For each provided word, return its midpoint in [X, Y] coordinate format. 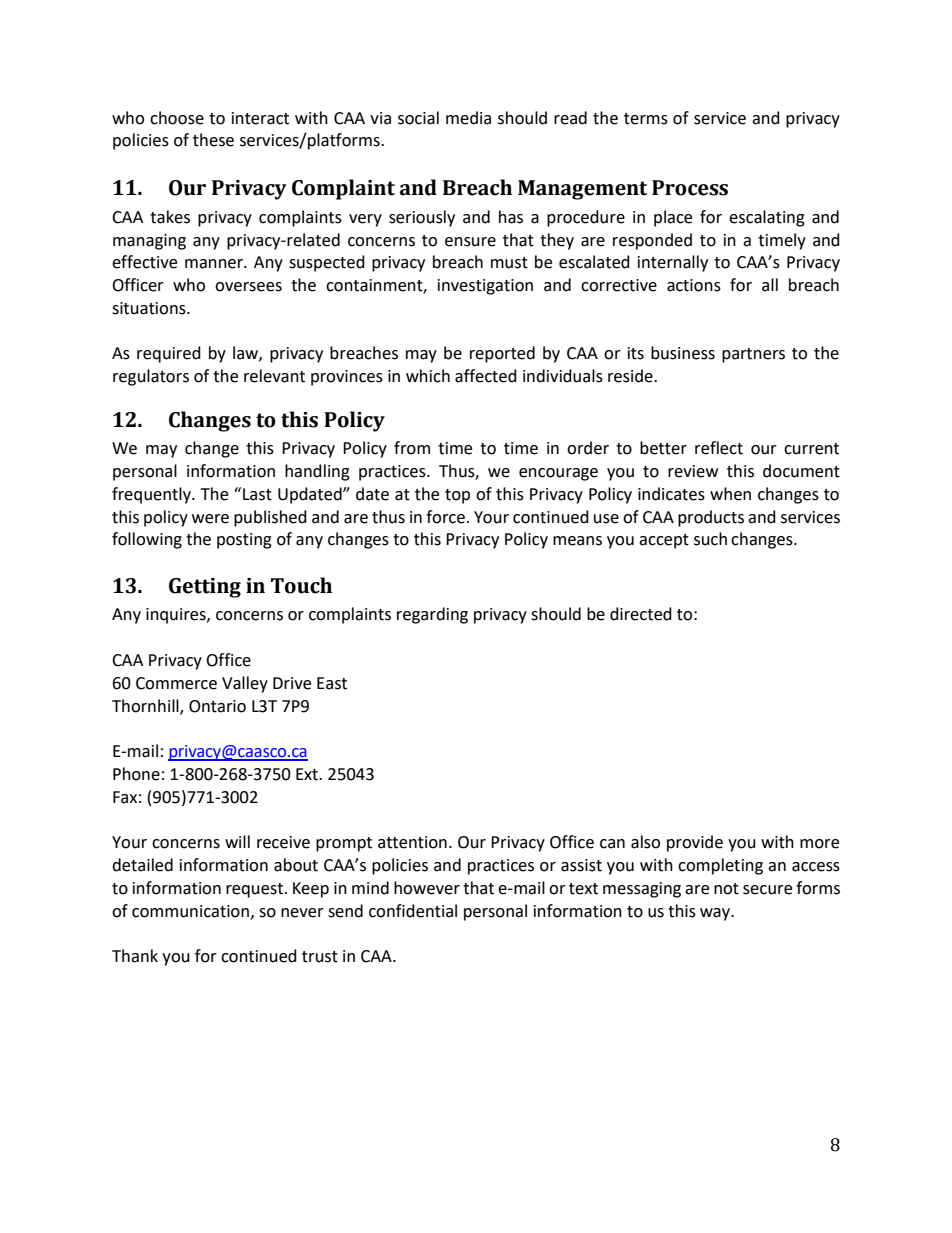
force [445, 517]
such [710, 539]
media [468, 118]
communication [190, 911]
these [213, 140]
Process [690, 188]
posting [244, 541]
